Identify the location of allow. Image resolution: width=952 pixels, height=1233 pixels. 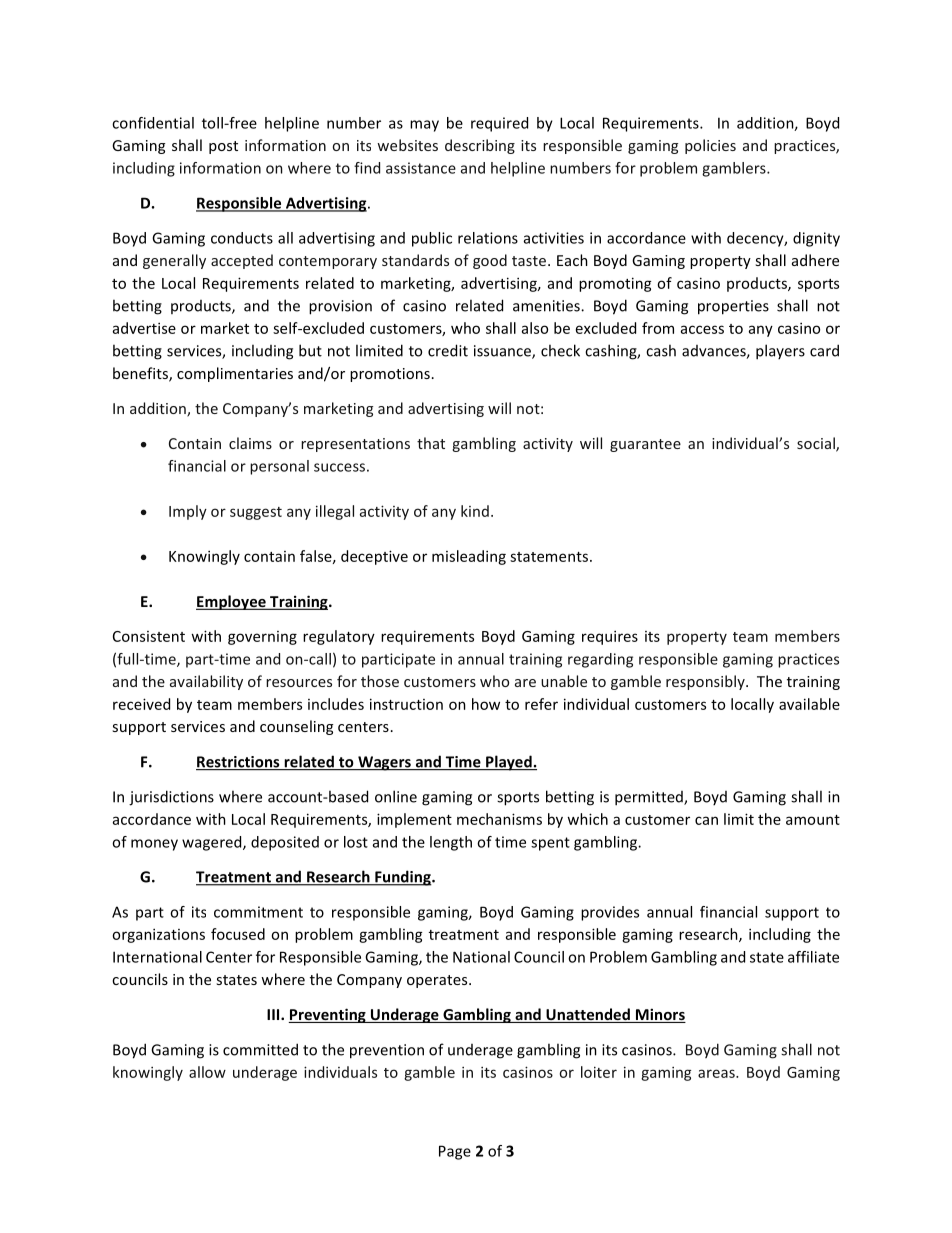
(207, 1072).
